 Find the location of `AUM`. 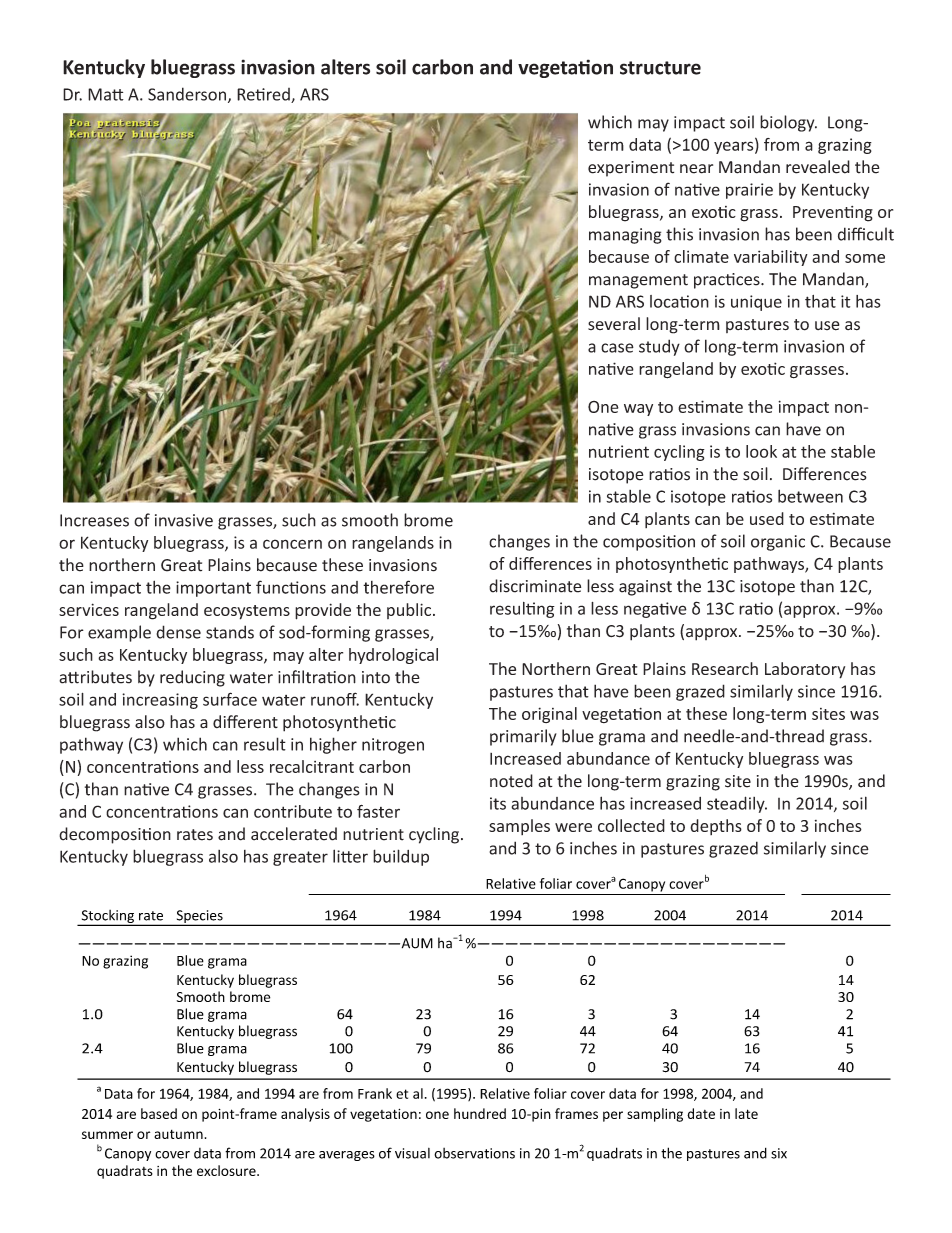

AUM is located at coordinates (416, 943).
